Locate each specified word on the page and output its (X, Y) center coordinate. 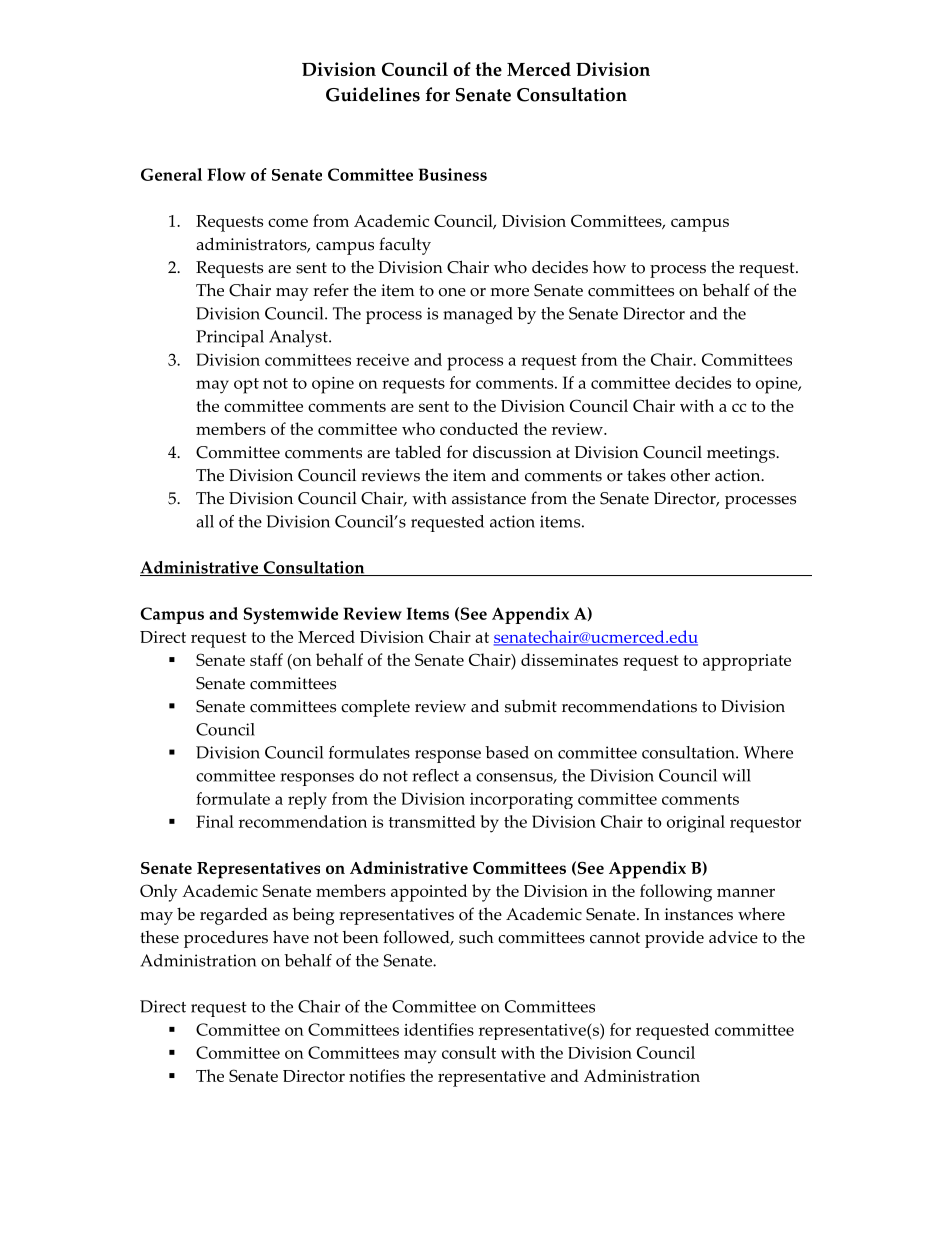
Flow (226, 174)
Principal (230, 338)
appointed (429, 893)
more (510, 292)
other (690, 475)
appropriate (747, 662)
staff (266, 659)
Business (452, 174)
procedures (226, 939)
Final (215, 821)
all (205, 521)
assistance (489, 498)
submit (531, 706)
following (676, 893)
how (609, 267)
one (452, 292)
